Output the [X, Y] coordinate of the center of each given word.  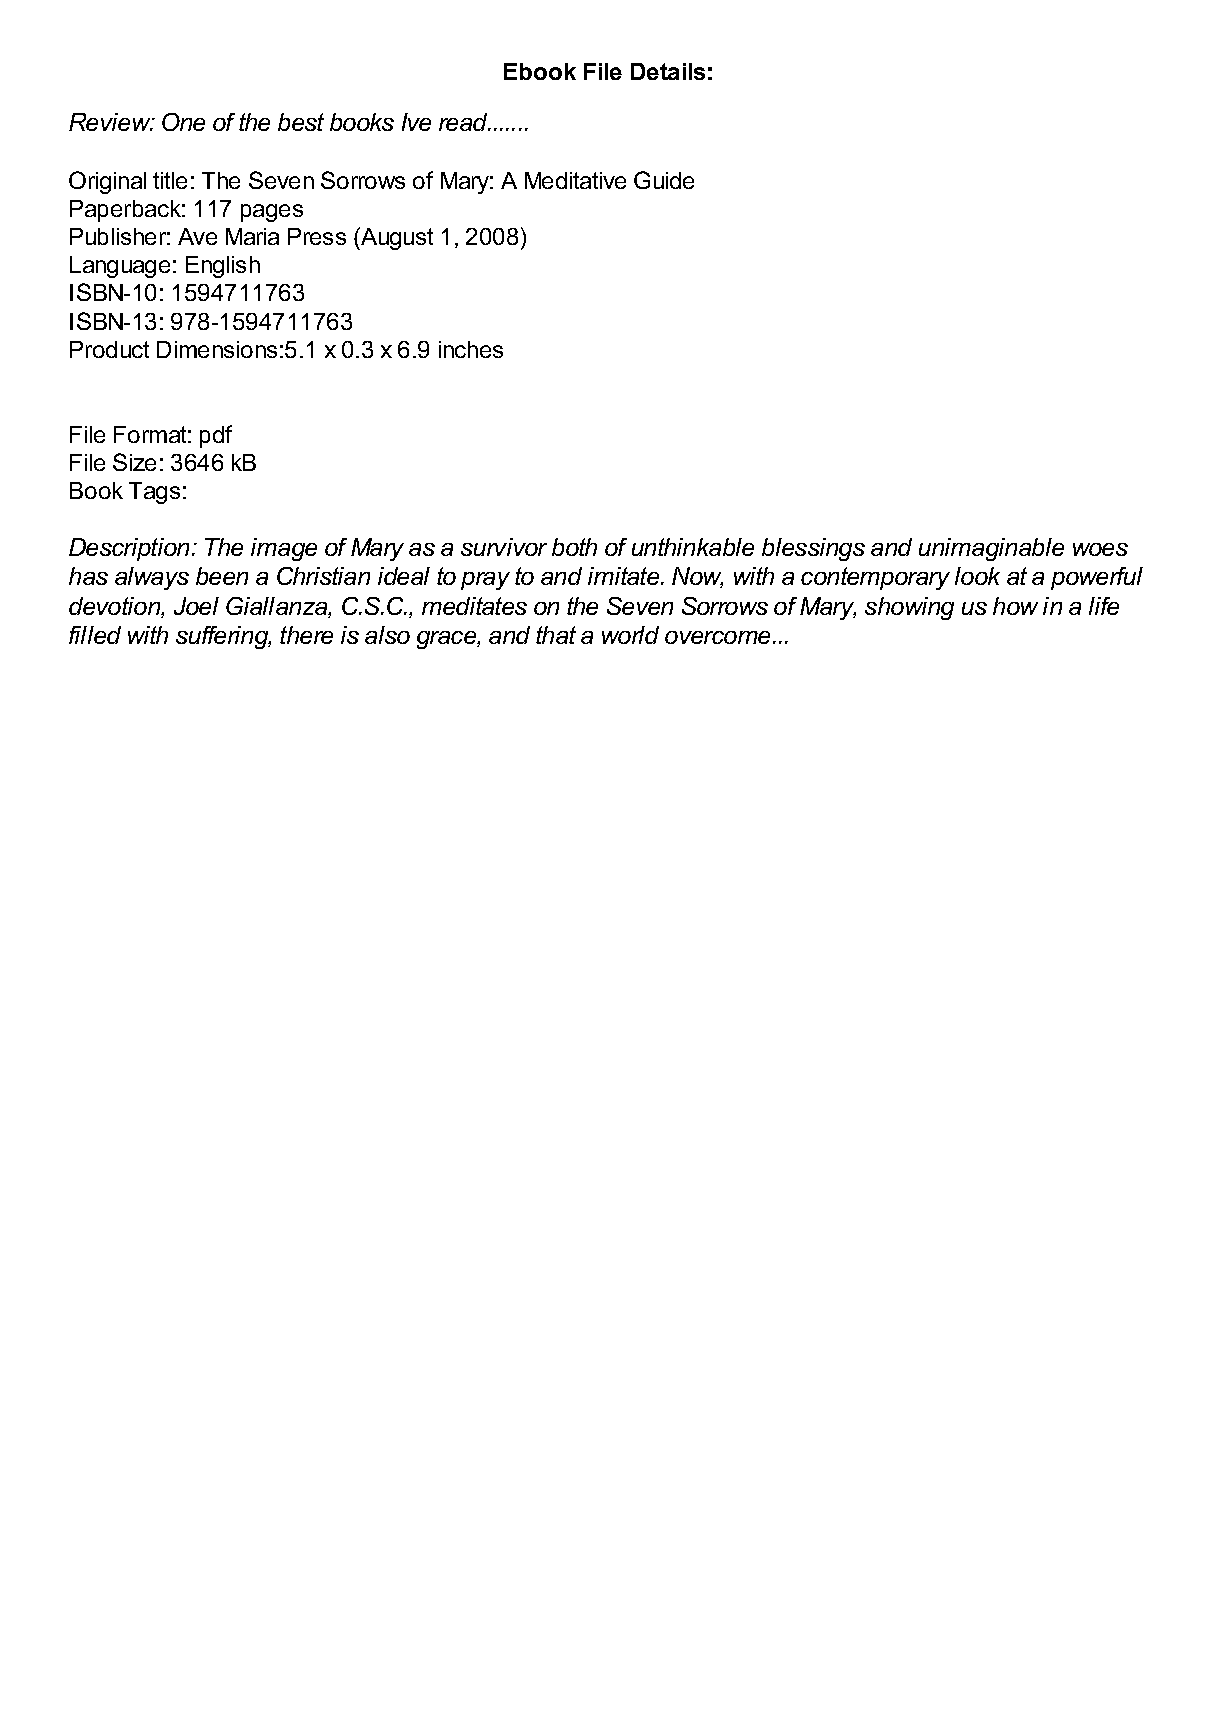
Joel [196, 606]
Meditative [575, 180]
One [183, 122]
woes [1100, 549]
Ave [197, 236]
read [464, 122]
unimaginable [991, 549]
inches [471, 349]
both [574, 547]
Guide [664, 180]
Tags [154, 493]
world [630, 635]
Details [668, 71]
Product [109, 349]
